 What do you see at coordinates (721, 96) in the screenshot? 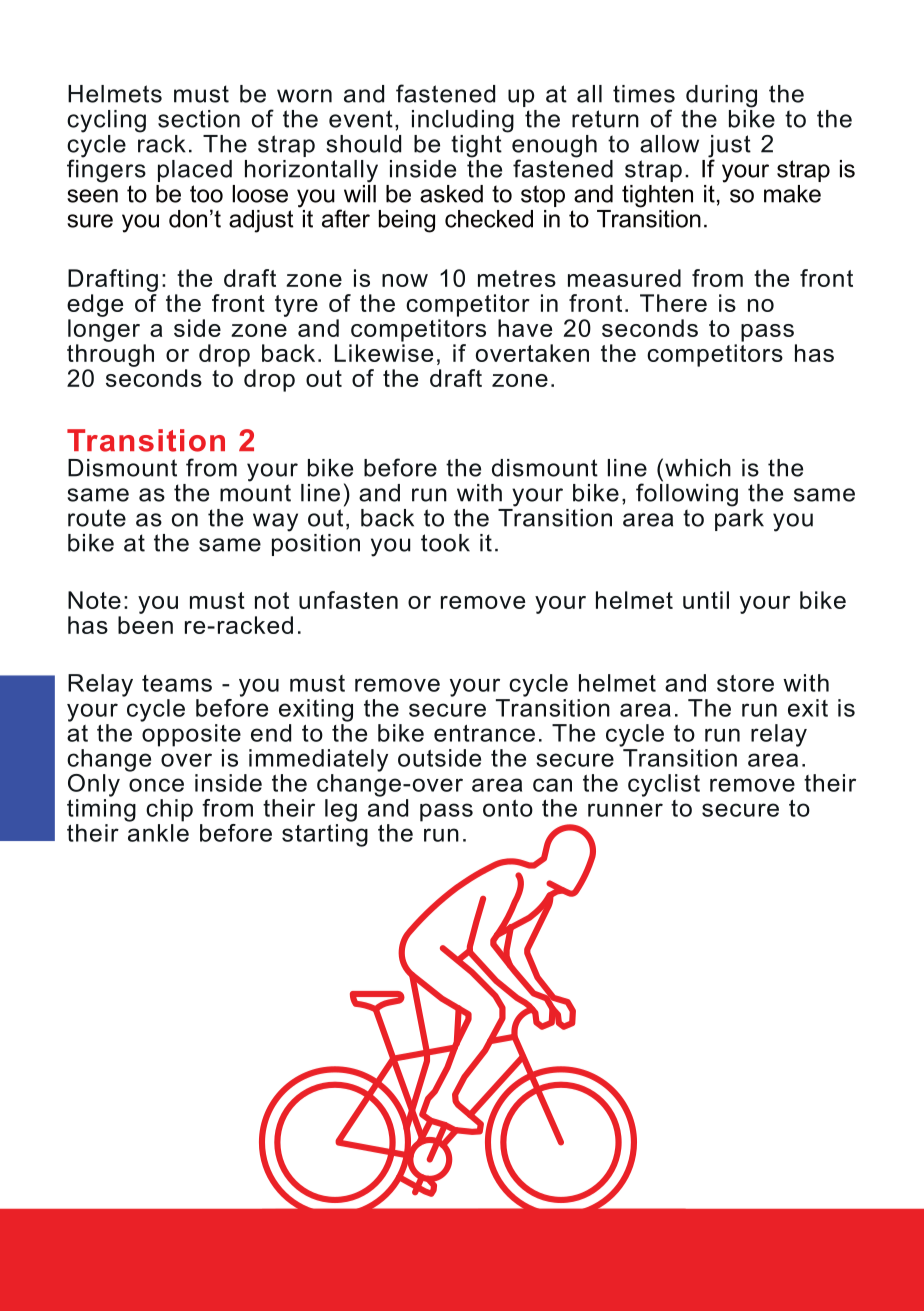
I see `during` at bounding box center [721, 96].
